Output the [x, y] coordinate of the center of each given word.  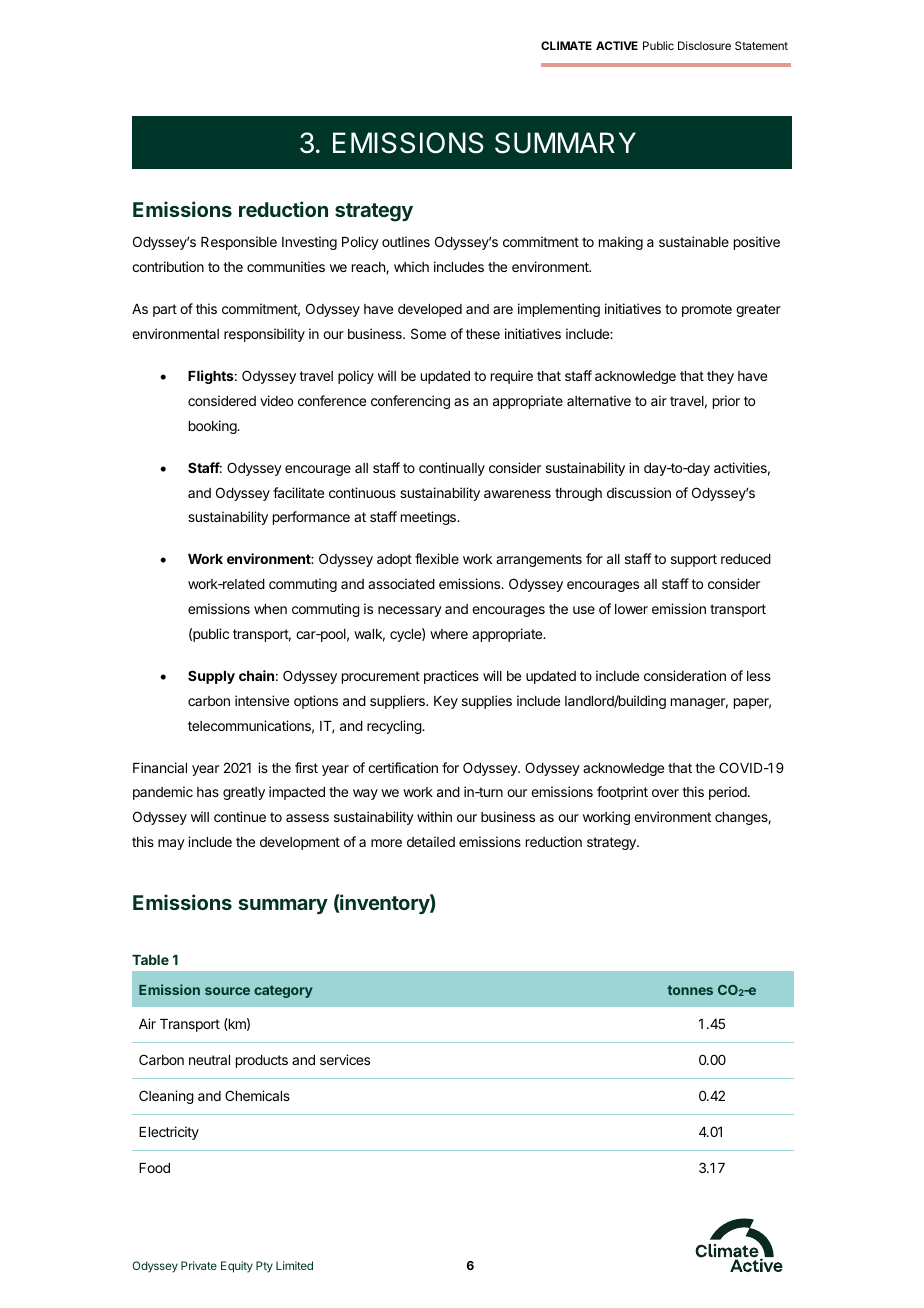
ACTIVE [617, 45]
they [720, 377]
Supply [211, 677]
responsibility [264, 335]
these [483, 334]
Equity [237, 1267]
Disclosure [704, 45]
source [227, 991]
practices [451, 677]
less [759, 676]
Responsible [239, 243]
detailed [431, 841]
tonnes [690, 990]
